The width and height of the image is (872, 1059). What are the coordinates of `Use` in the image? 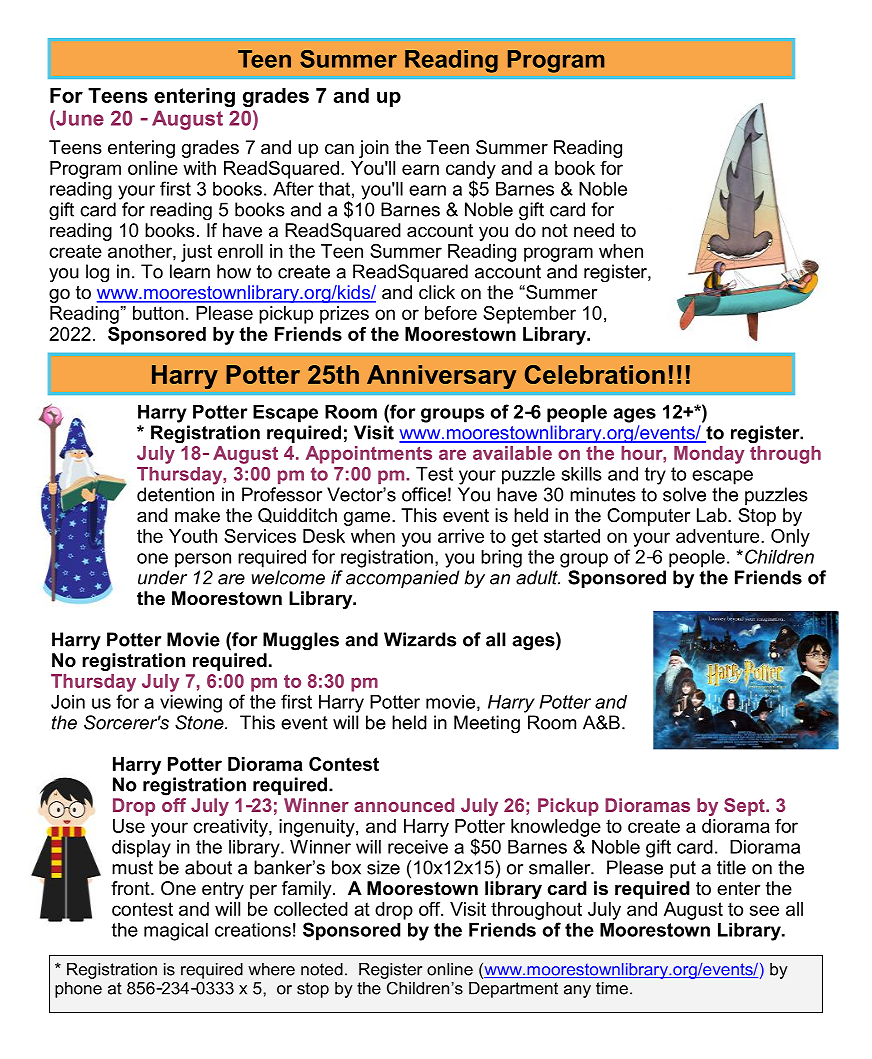 It's located at (129, 826).
